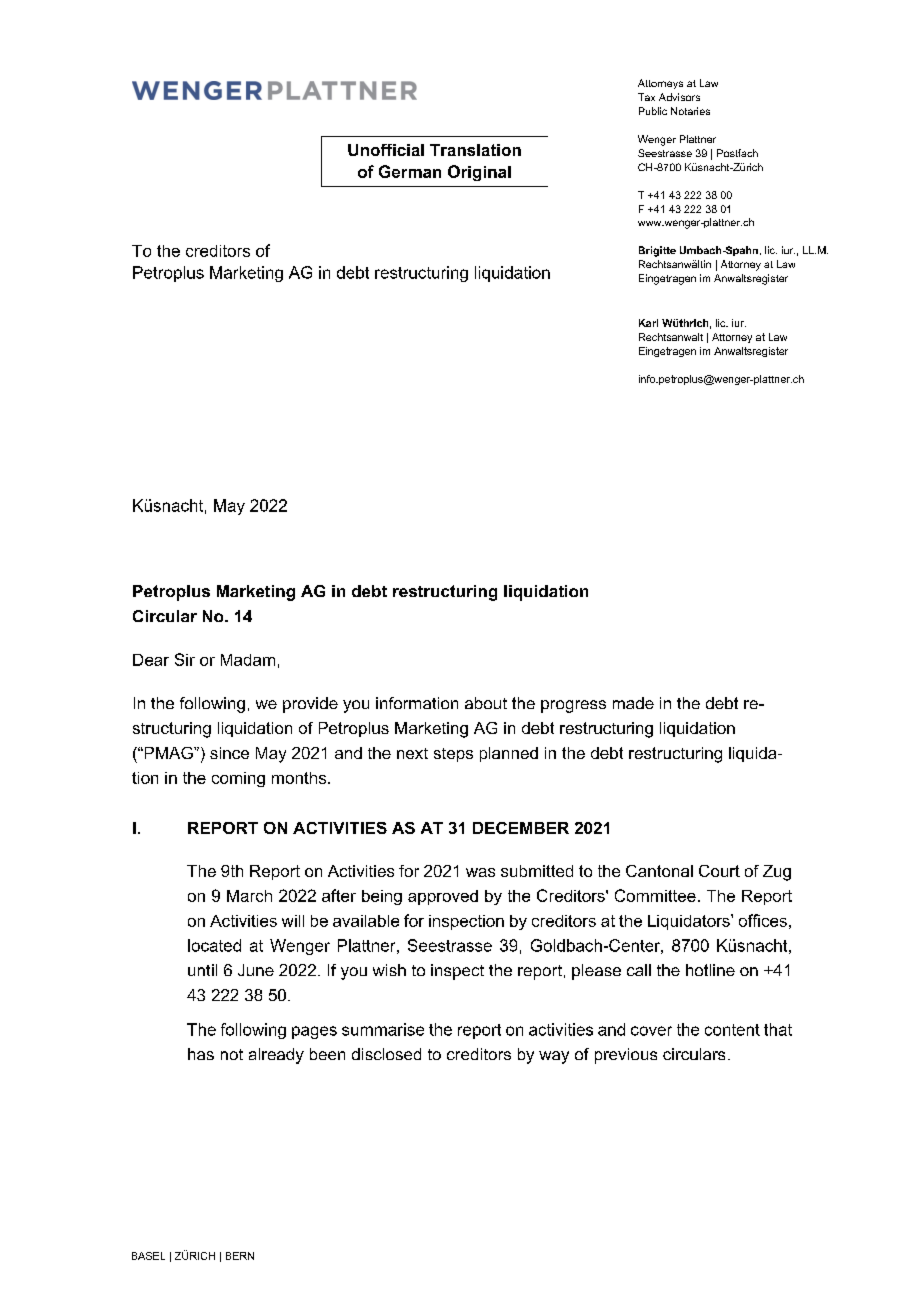 The height and width of the screenshot is (1308, 924). What do you see at coordinates (486, 703) in the screenshot?
I see `about` at bounding box center [486, 703].
